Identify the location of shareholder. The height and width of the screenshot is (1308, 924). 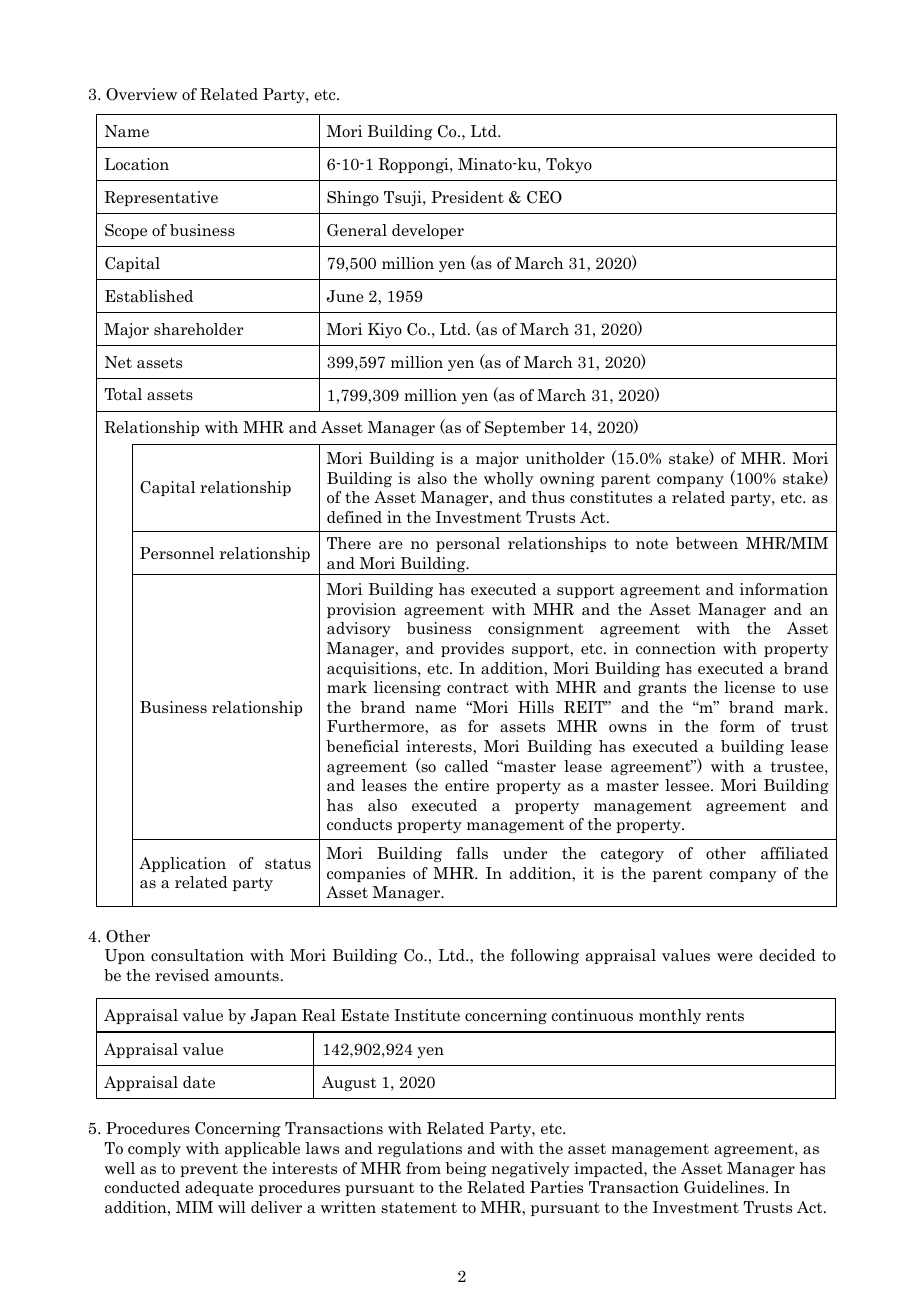
(198, 329).
